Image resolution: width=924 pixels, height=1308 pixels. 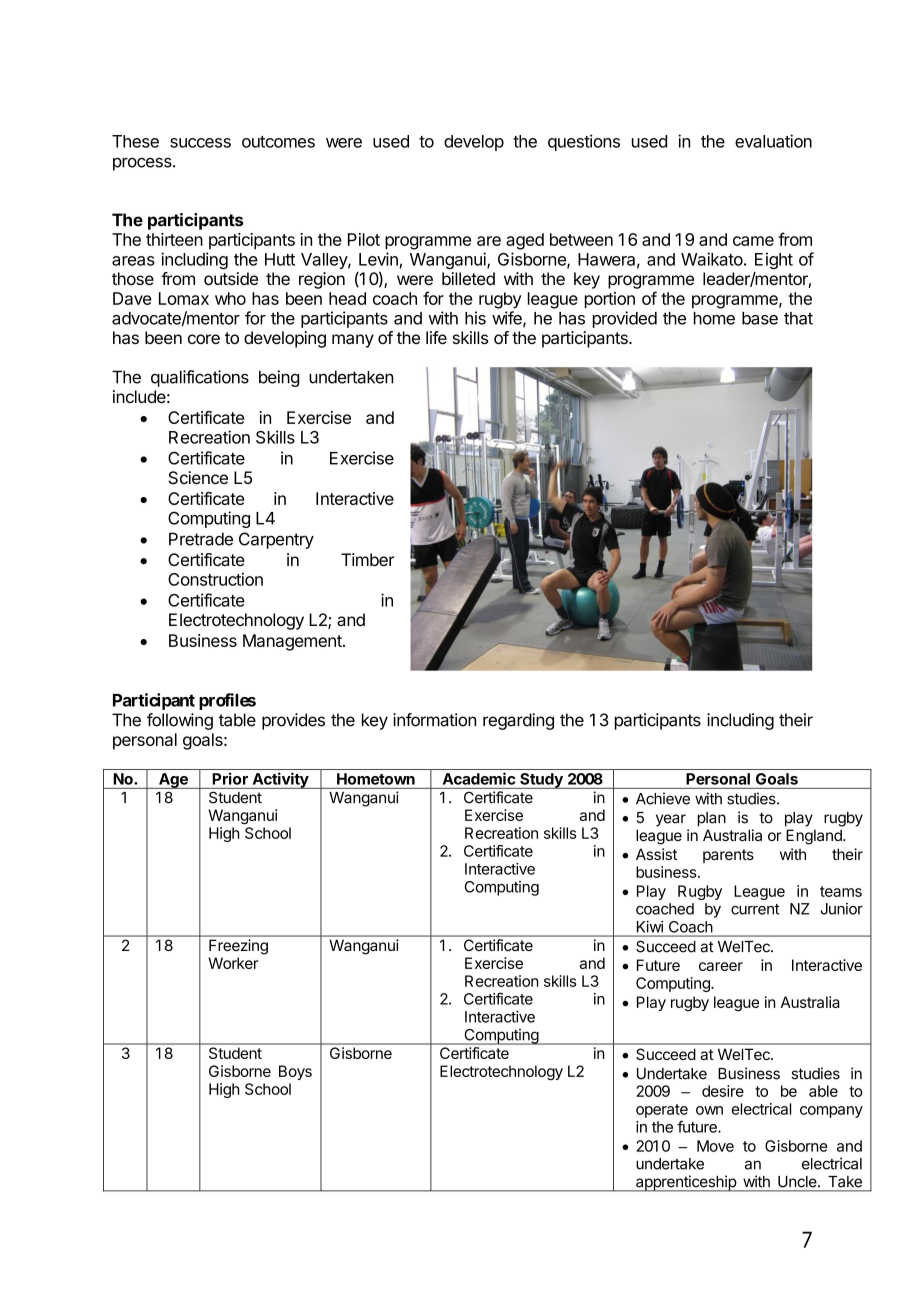 I want to click on Activity, so click(x=280, y=780).
